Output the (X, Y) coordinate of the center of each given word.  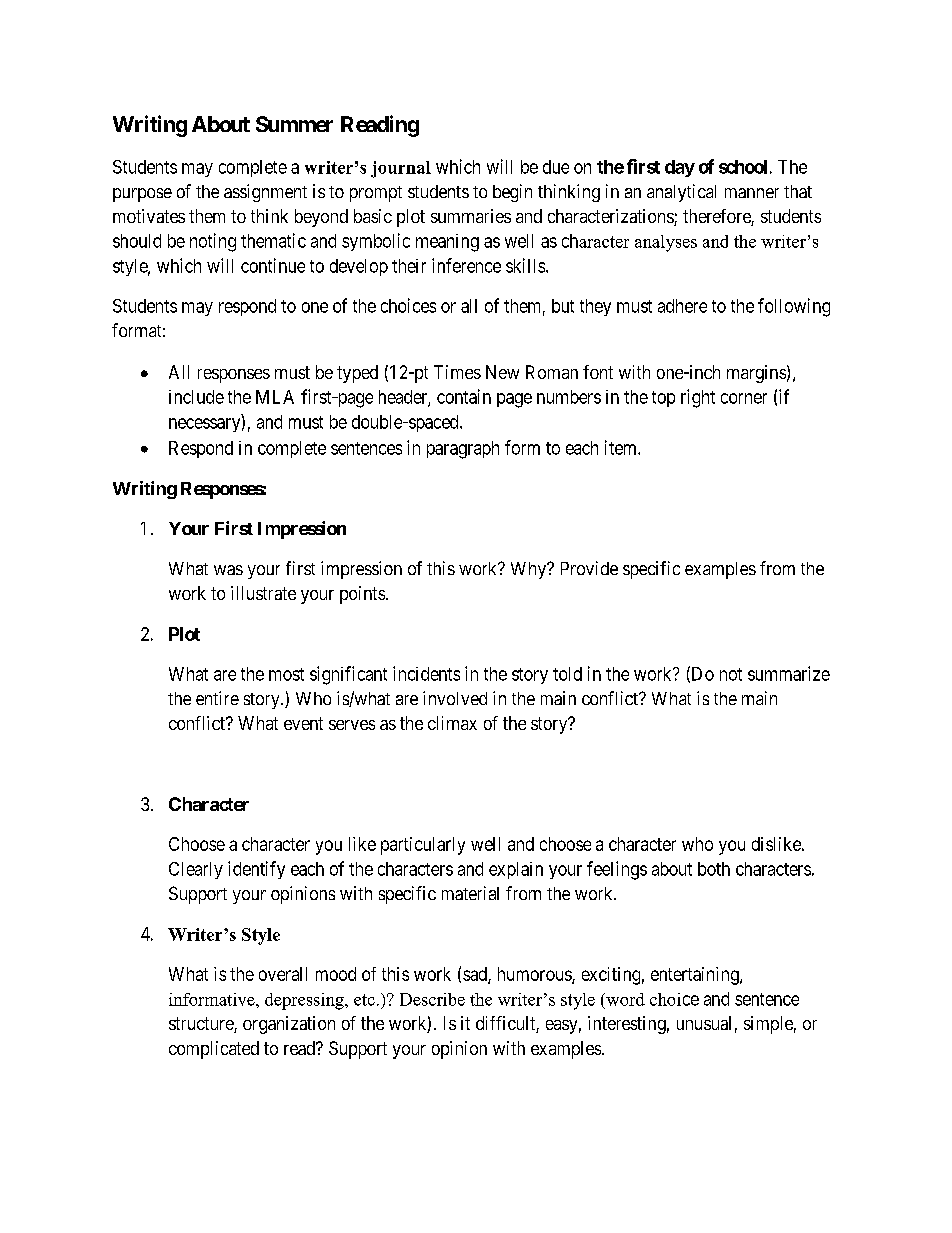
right (698, 398)
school (743, 167)
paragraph (463, 450)
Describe (432, 999)
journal (401, 169)
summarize (789, 673)
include (196, 397)
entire (217, 698)
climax (452, 723)
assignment (265, 193)
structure (202, 1025)
